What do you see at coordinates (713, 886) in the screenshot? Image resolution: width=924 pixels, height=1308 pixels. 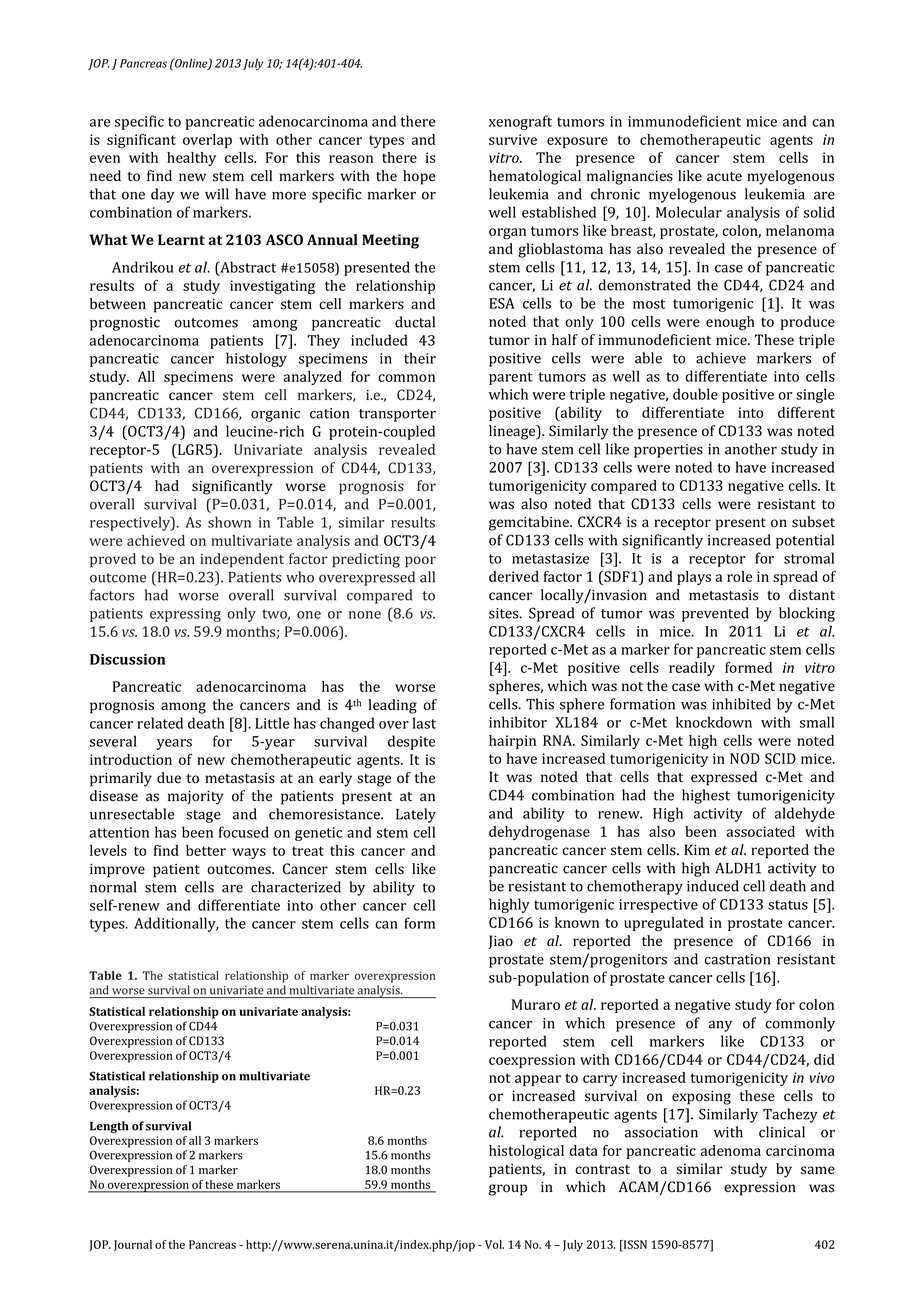 I see `induced` at bounding box center [713, 886].
